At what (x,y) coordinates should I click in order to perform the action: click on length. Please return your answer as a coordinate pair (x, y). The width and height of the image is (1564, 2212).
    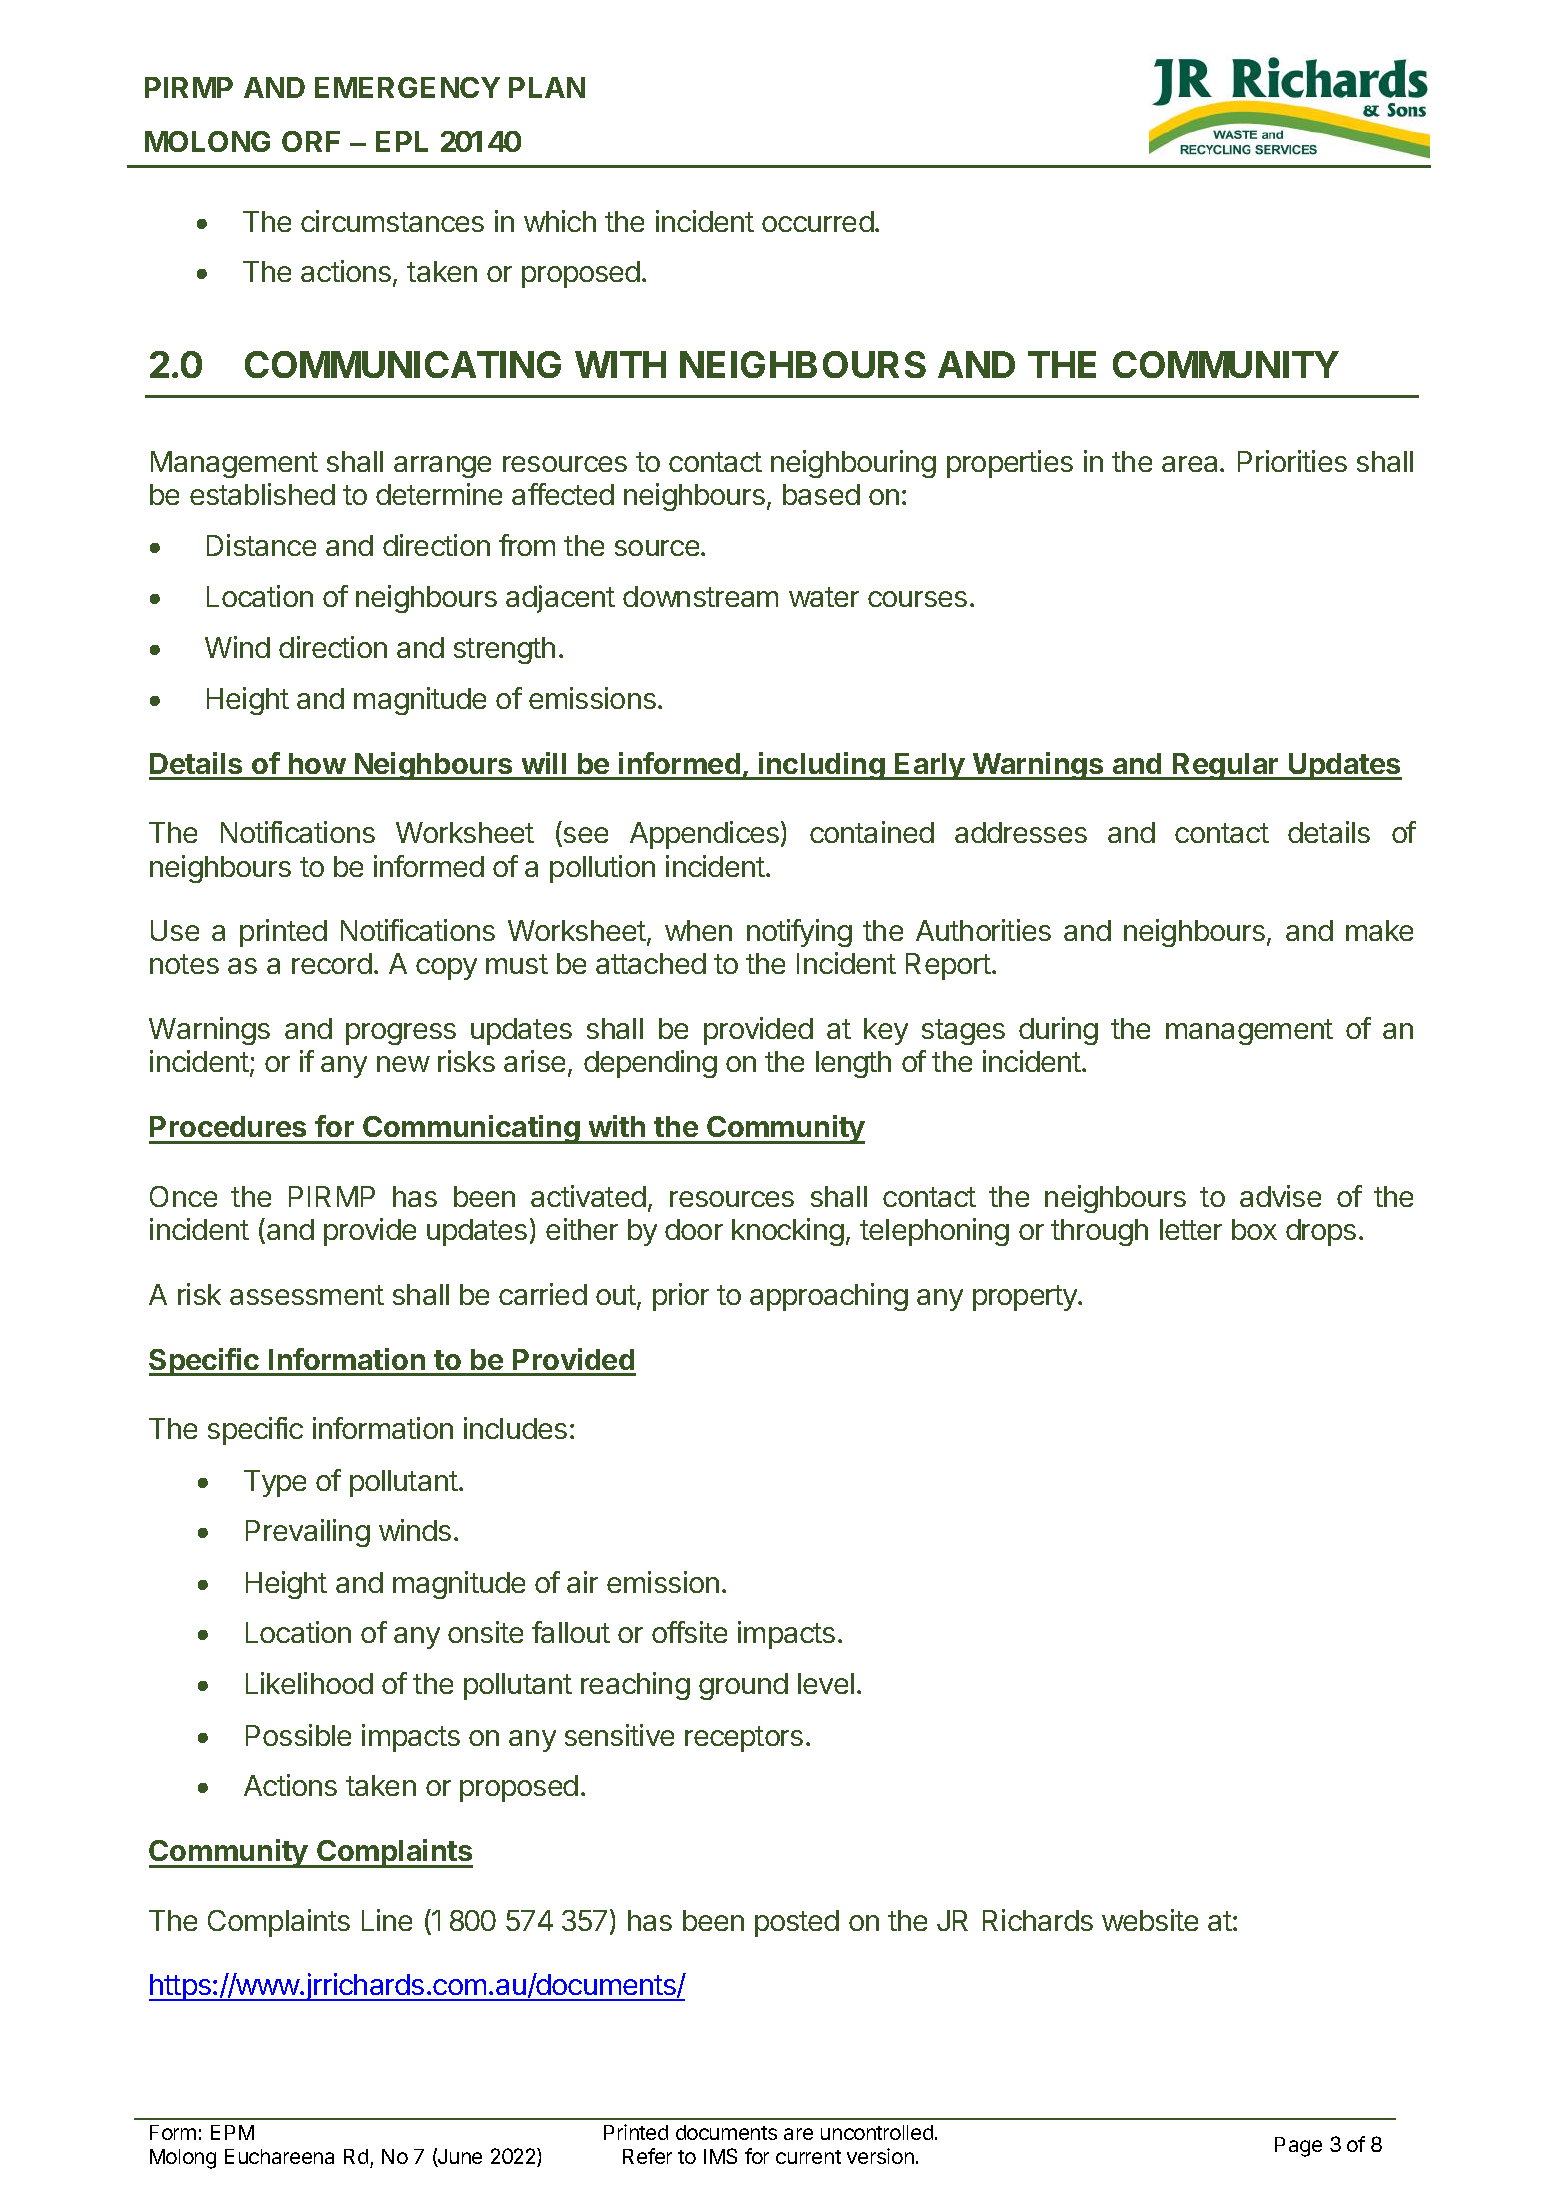
    Looking at the image, I should click on (853, 1064).
